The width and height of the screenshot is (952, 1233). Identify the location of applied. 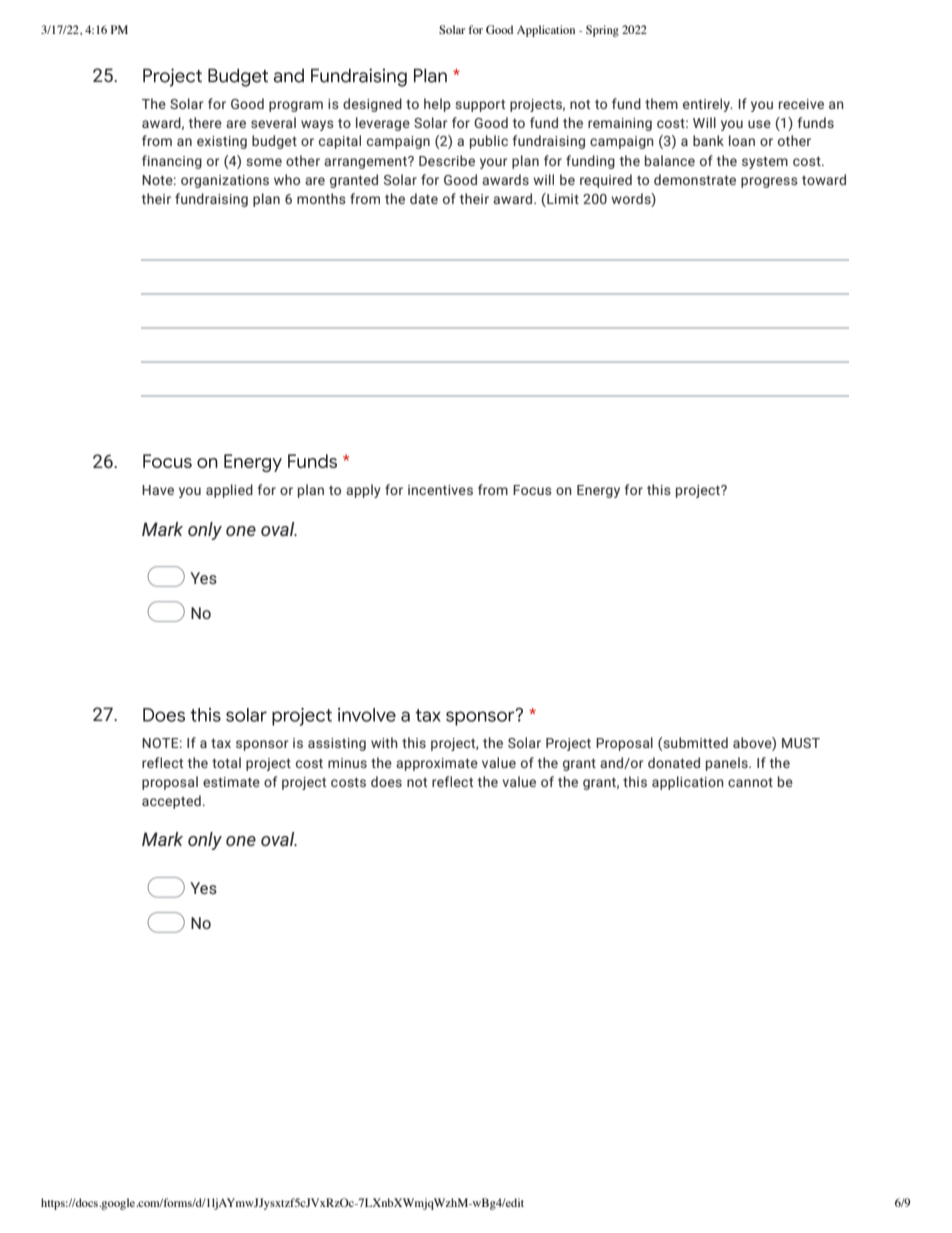
(229, 491).
